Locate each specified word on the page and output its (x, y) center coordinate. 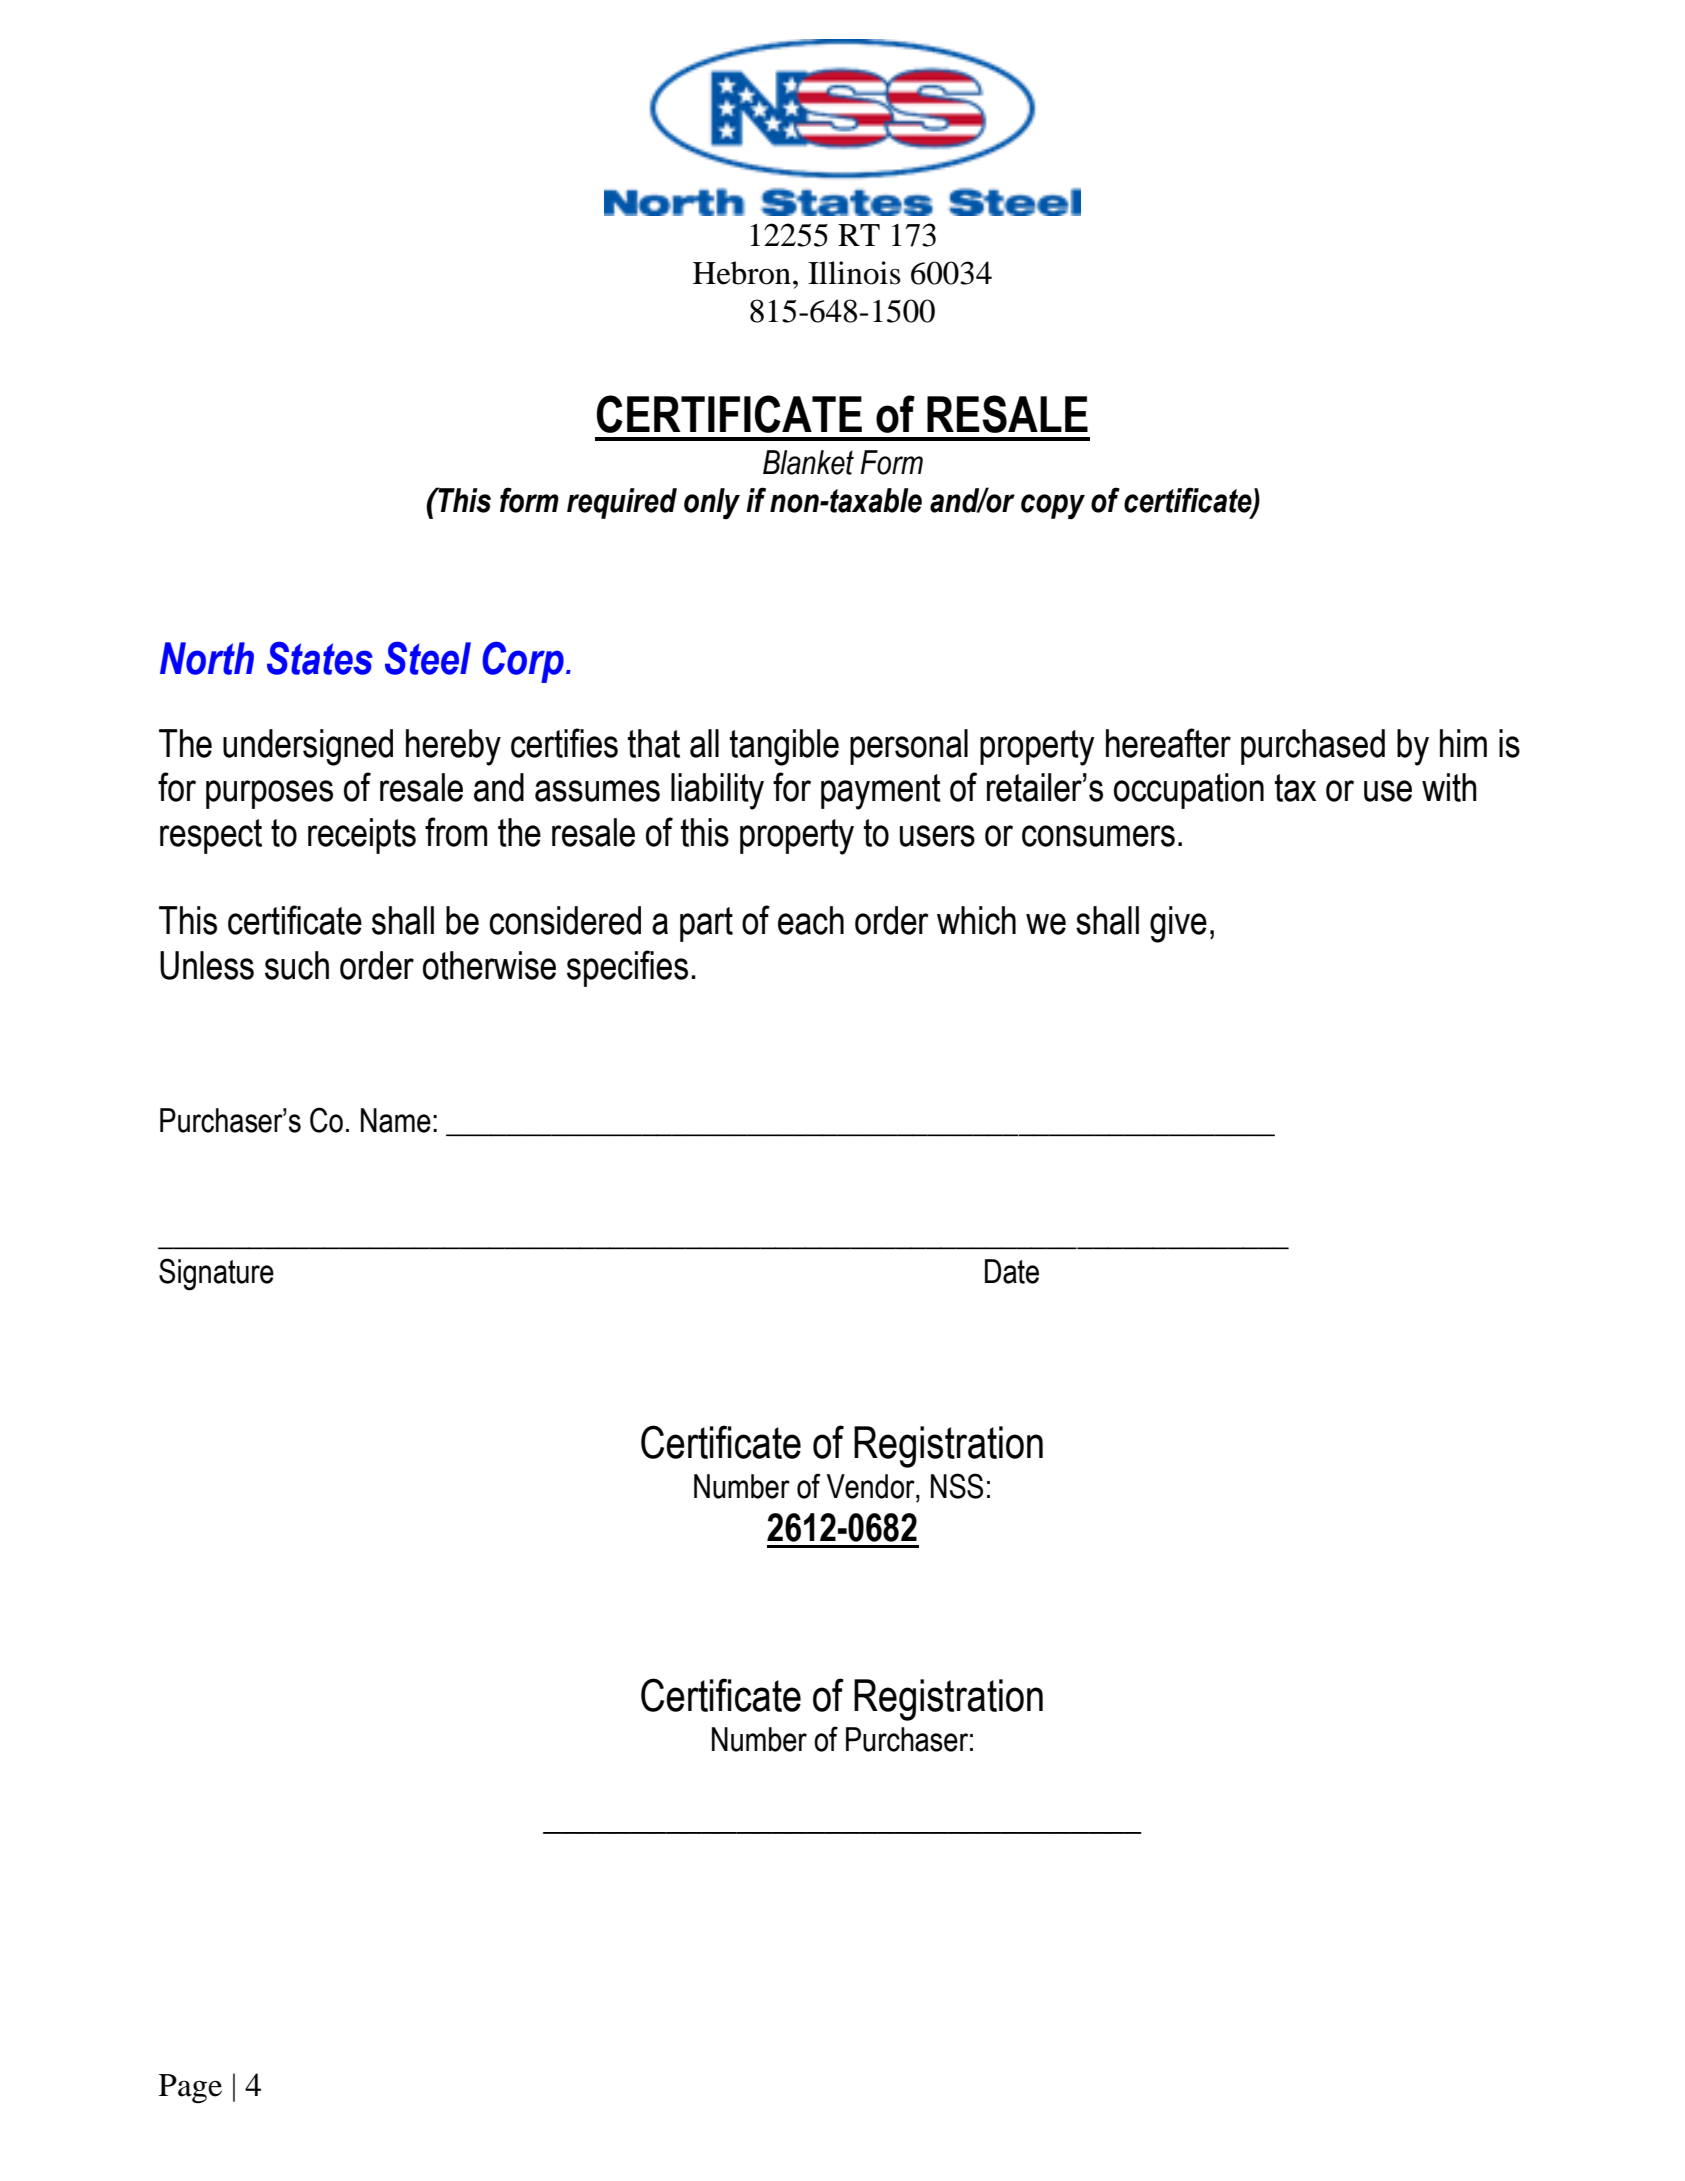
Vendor (872, 1486)
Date (1012, 1271)
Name (396, 1120)
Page (190, 2089)
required (622, 503)
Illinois (854, 273)
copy (1053, 507)
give (1178, 924)
